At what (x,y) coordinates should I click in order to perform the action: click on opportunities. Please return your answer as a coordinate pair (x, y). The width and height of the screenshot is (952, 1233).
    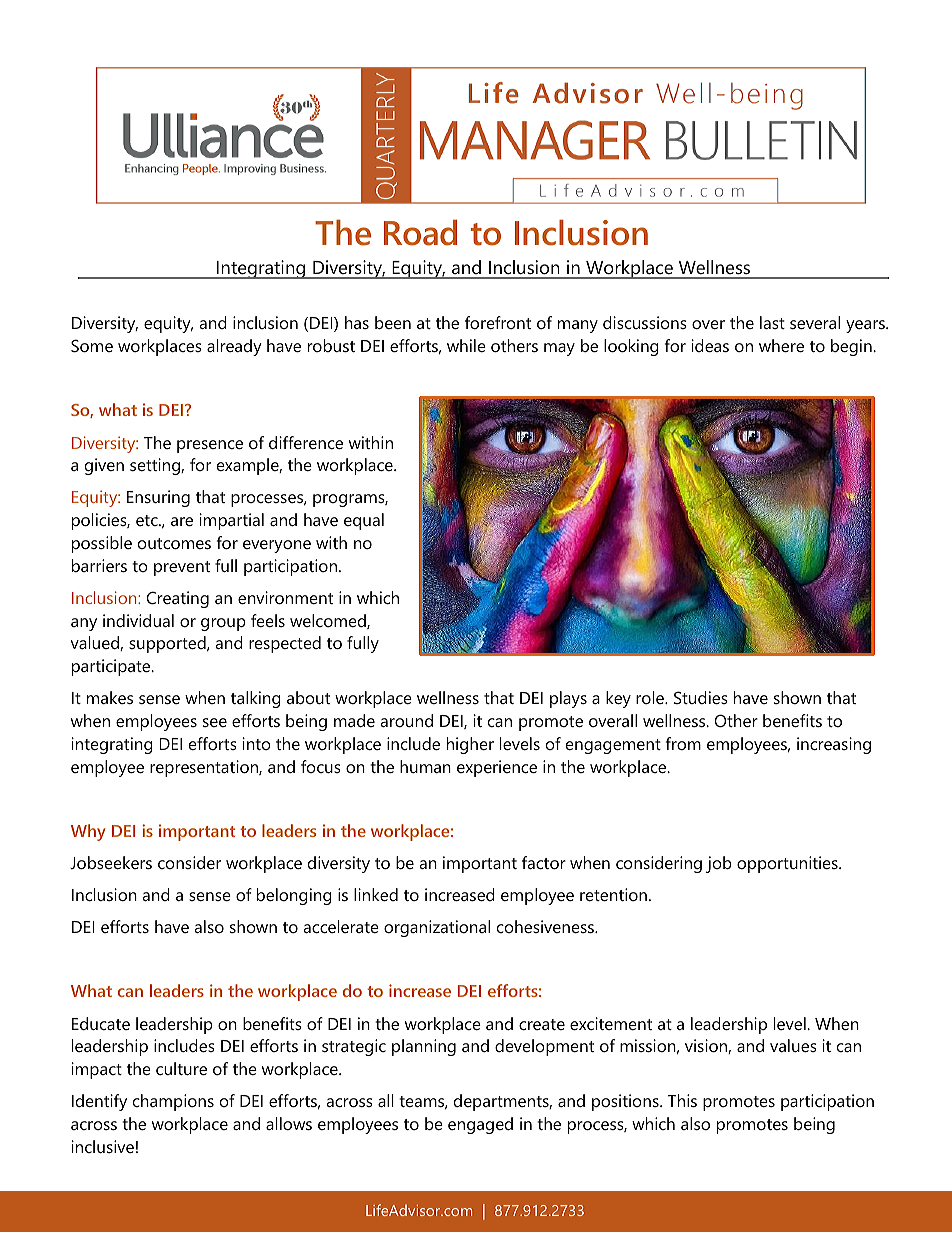
    Looking at the image, I should click on (788, 864).
